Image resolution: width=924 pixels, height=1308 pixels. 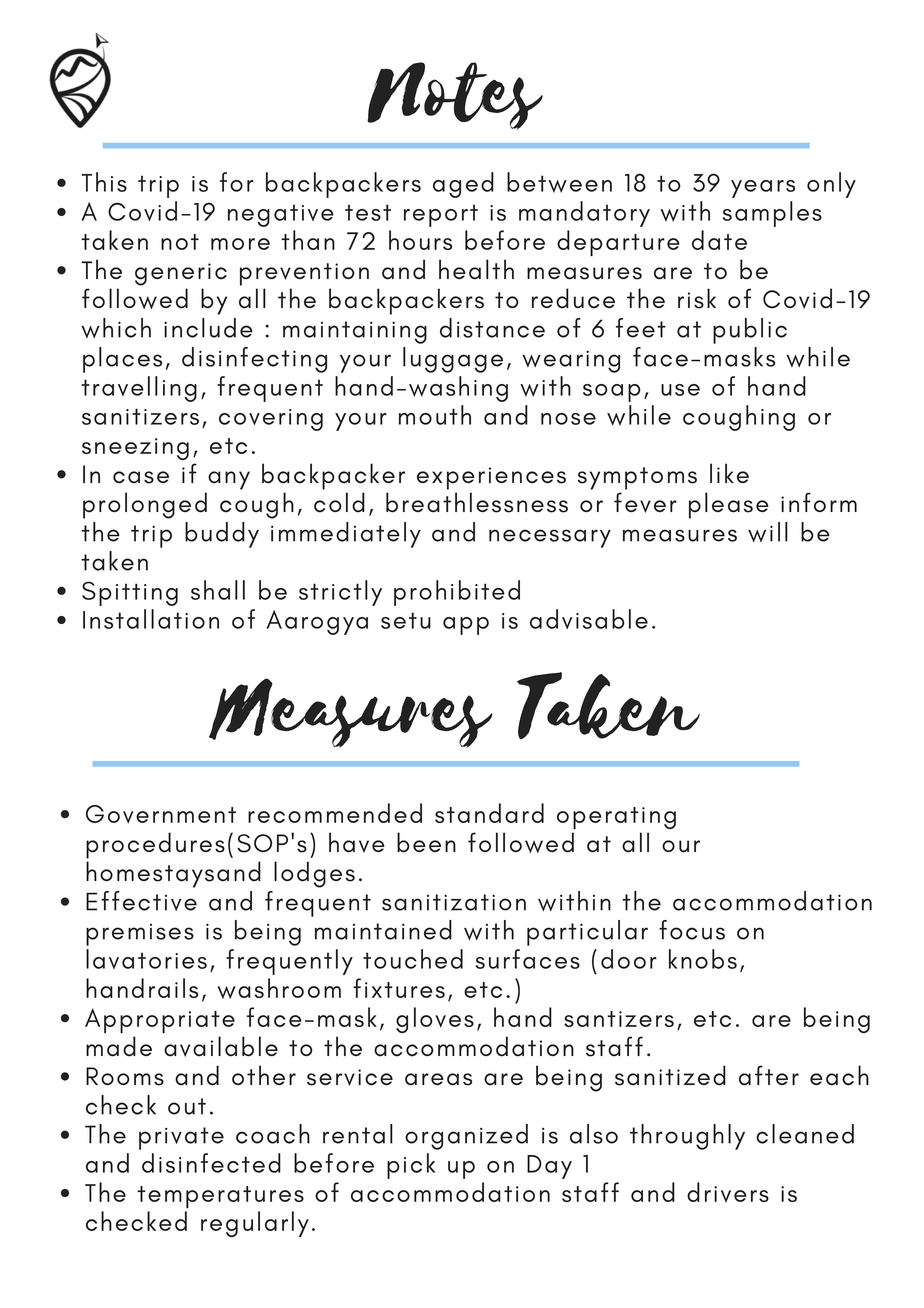 I want to click on years, so click(x=763, y=189).
